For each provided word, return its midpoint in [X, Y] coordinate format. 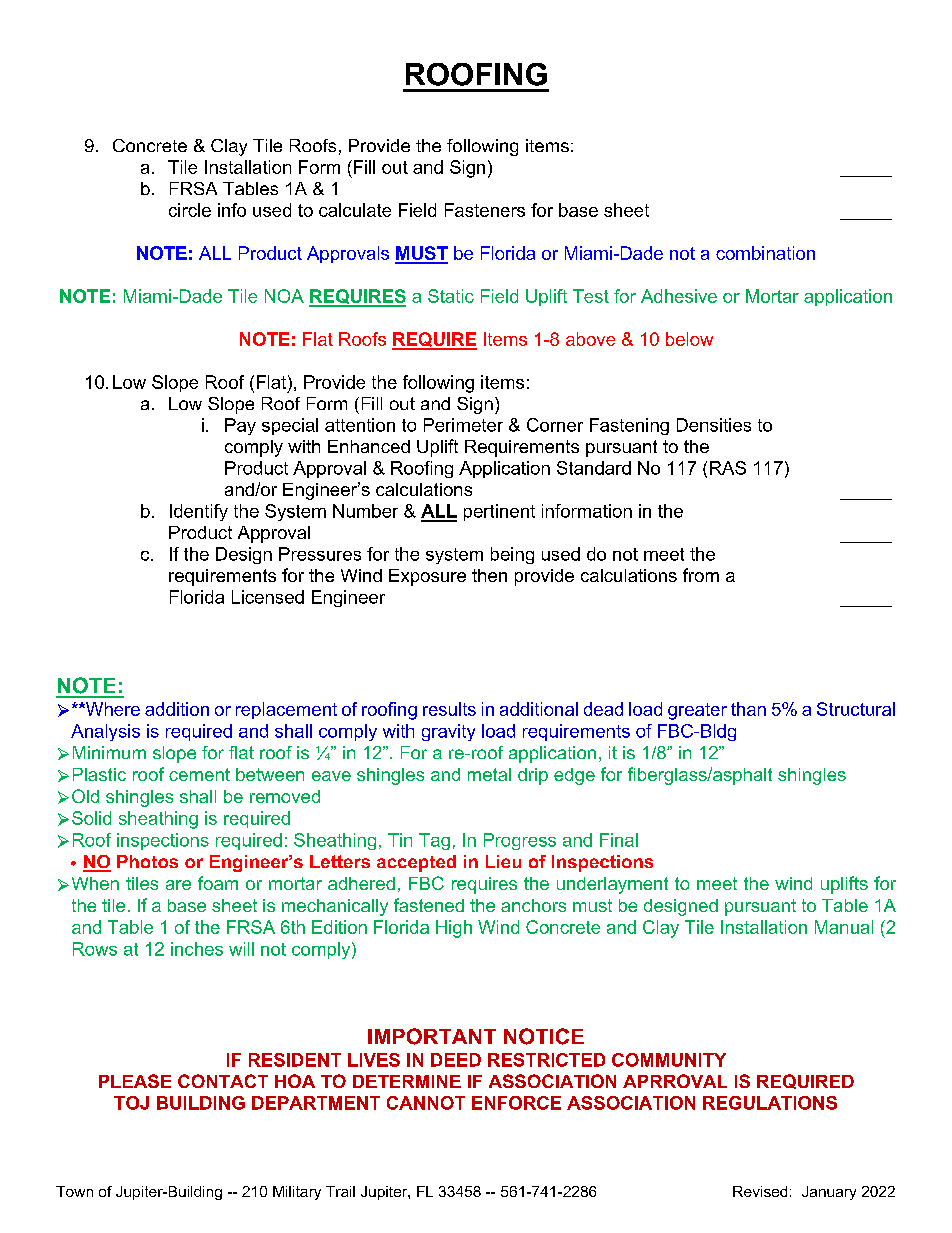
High [454, 929]
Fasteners [485, 210]
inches [197, 949]
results [449, 709]
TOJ [131, 1103]
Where [112, 709]
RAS [728, 468]
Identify [199, 512]
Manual [844, 927]
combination [765, 253]
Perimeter [463, 425]
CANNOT [426, 1103]
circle [190, 210]
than [748, 709]
